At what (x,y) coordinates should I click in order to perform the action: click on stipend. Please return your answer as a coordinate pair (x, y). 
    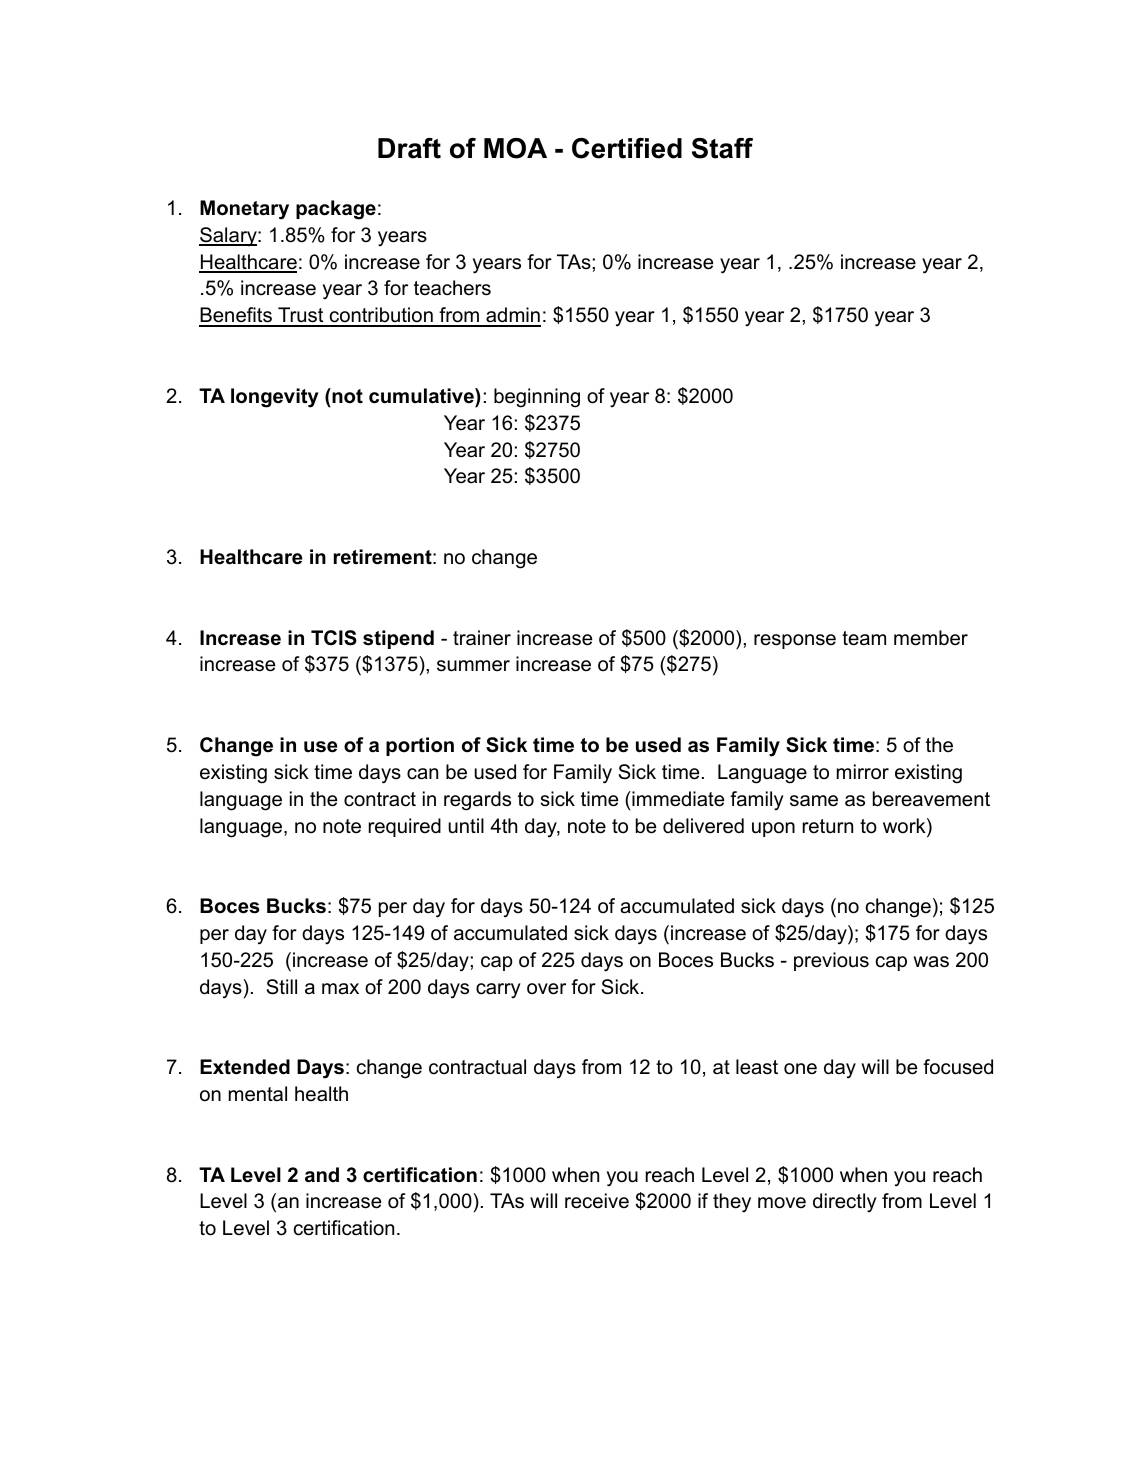
    Looking at the image, I should click on (398, 639).
